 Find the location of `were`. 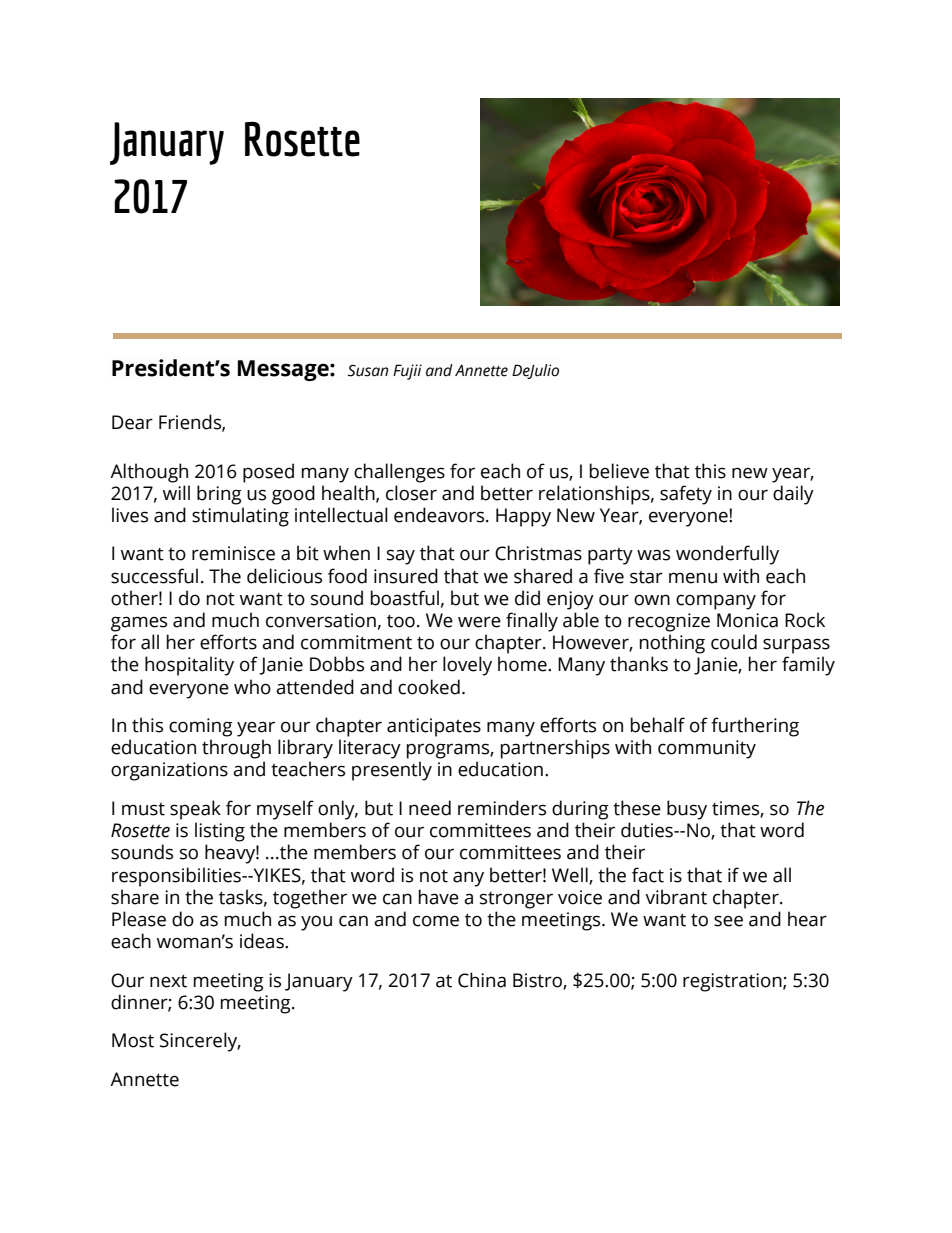

were is located at coordinates (479, 622).
